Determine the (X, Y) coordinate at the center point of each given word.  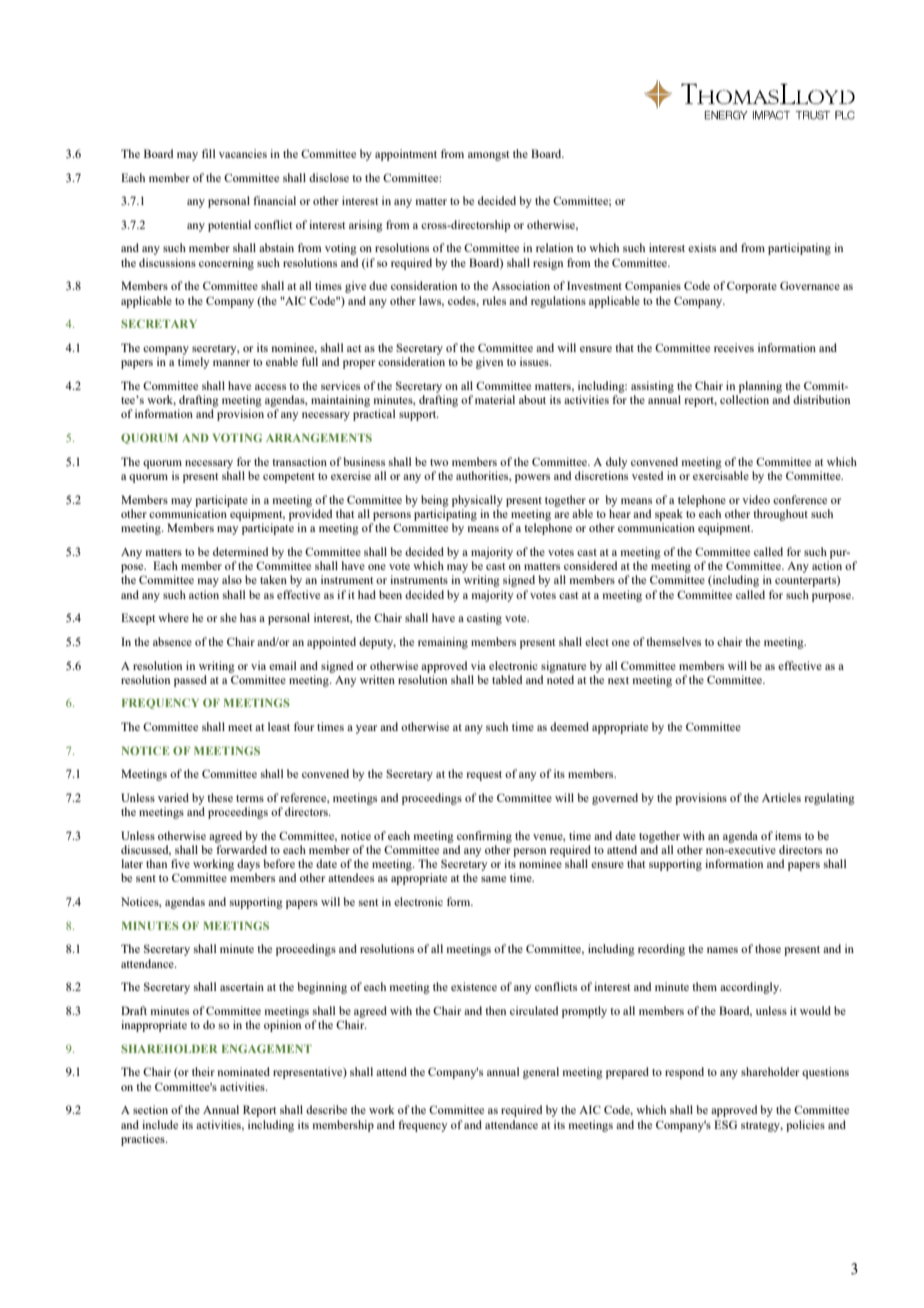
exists (702, 247)
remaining (443, 643)
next (618, 680)
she (228, 617)
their (203, 1071)
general (541, 1073)
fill (208, 153)
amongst (488, 156)
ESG (725, 1124)
